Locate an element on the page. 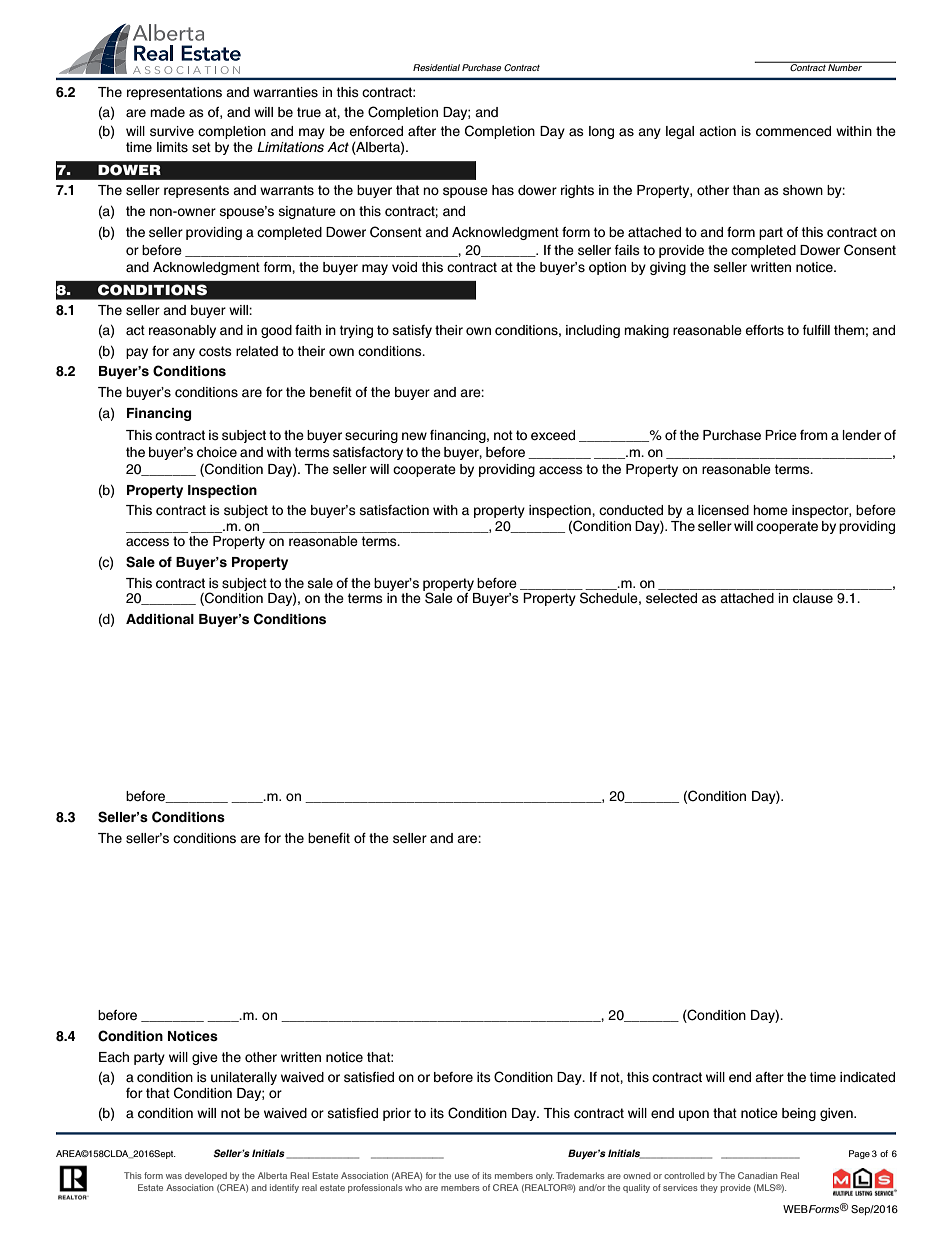 This page has width=952, height=1233. developed is located at coordinates (206, 1176).
